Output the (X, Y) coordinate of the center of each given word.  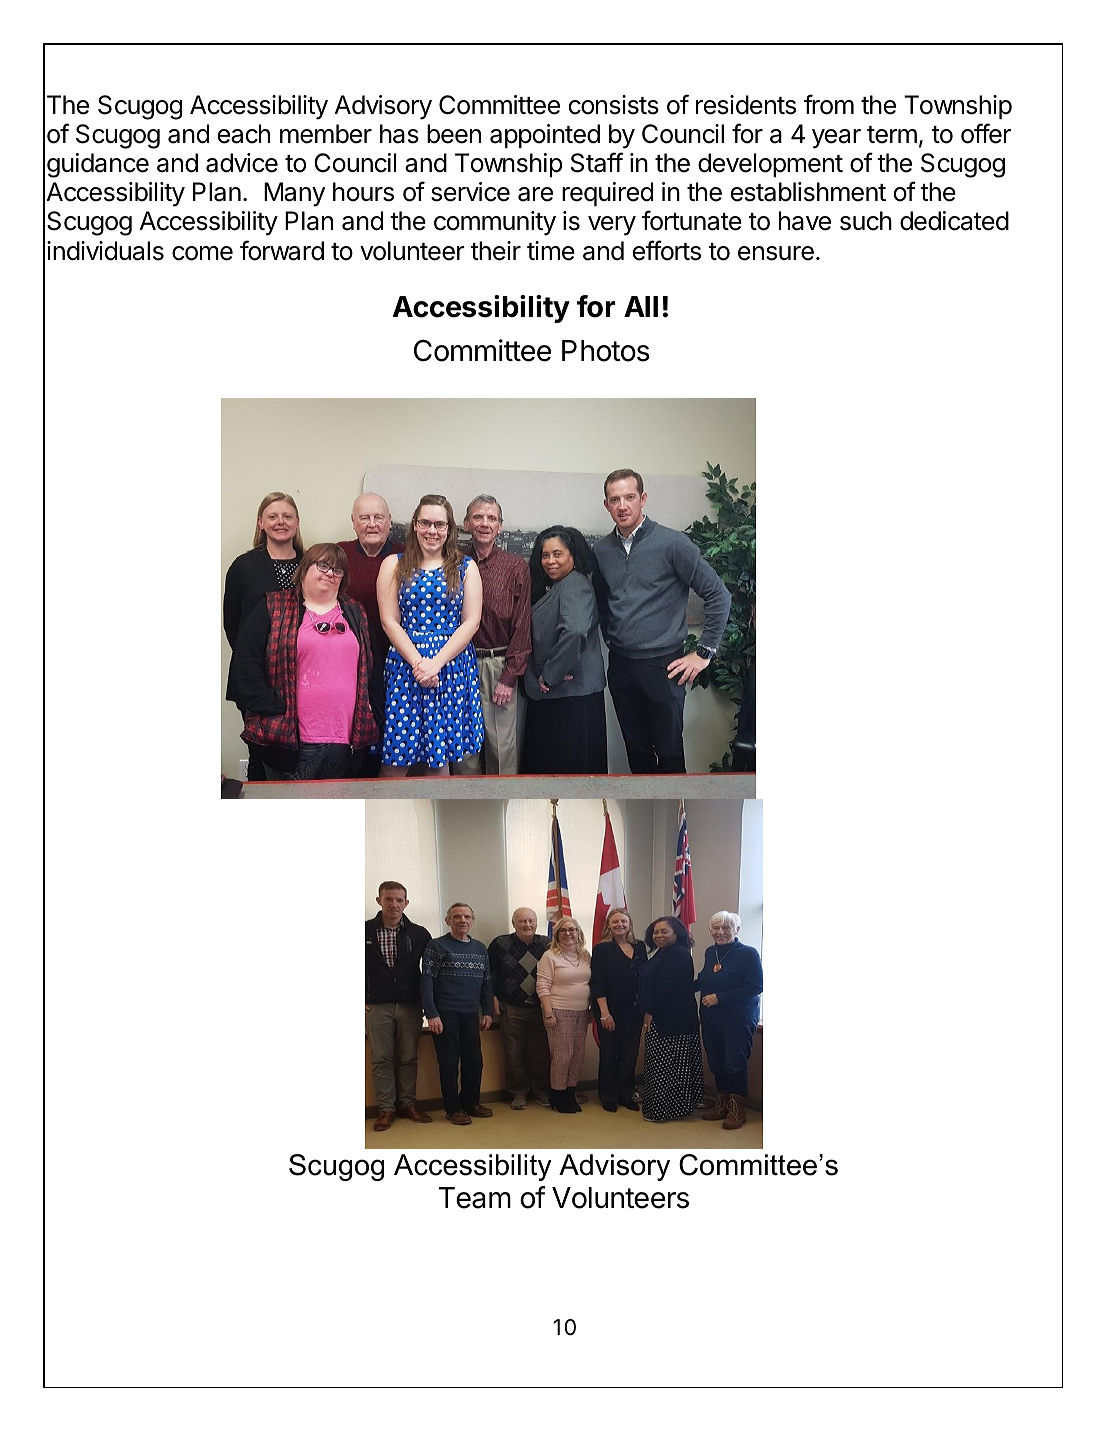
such (866, 221)
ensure (776, 253)
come (202, 253)
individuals (105, 251)
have (805, 221)
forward (282, 250)
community (495, 223)
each (244, 134)
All (641, 306)
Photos (606, 351)
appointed (545, 136)
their (496, 251)
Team (475, 1198)
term (892, 135)
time (551, 251)
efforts (667, 250)
